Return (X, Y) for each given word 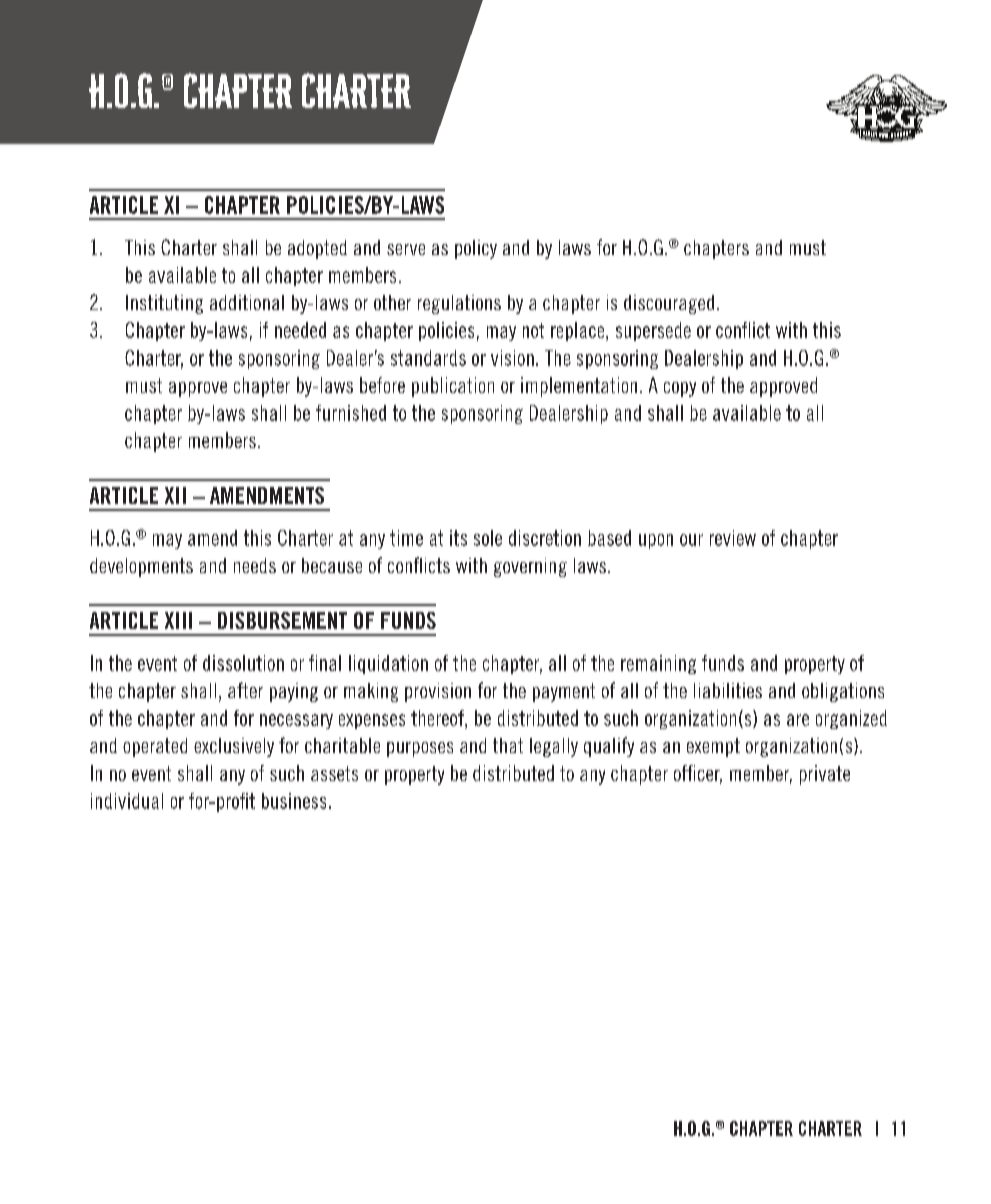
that (508, 745)
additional (247, 302)
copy (680, 389)
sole (488, 538)
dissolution (243, 663)
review (733, 538)
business (294, 801)
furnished (351, 413)
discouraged (669, 304)
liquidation (388, 664)
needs (255, 565)
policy (476, 249)
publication (453, 387)
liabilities (728, 690)
